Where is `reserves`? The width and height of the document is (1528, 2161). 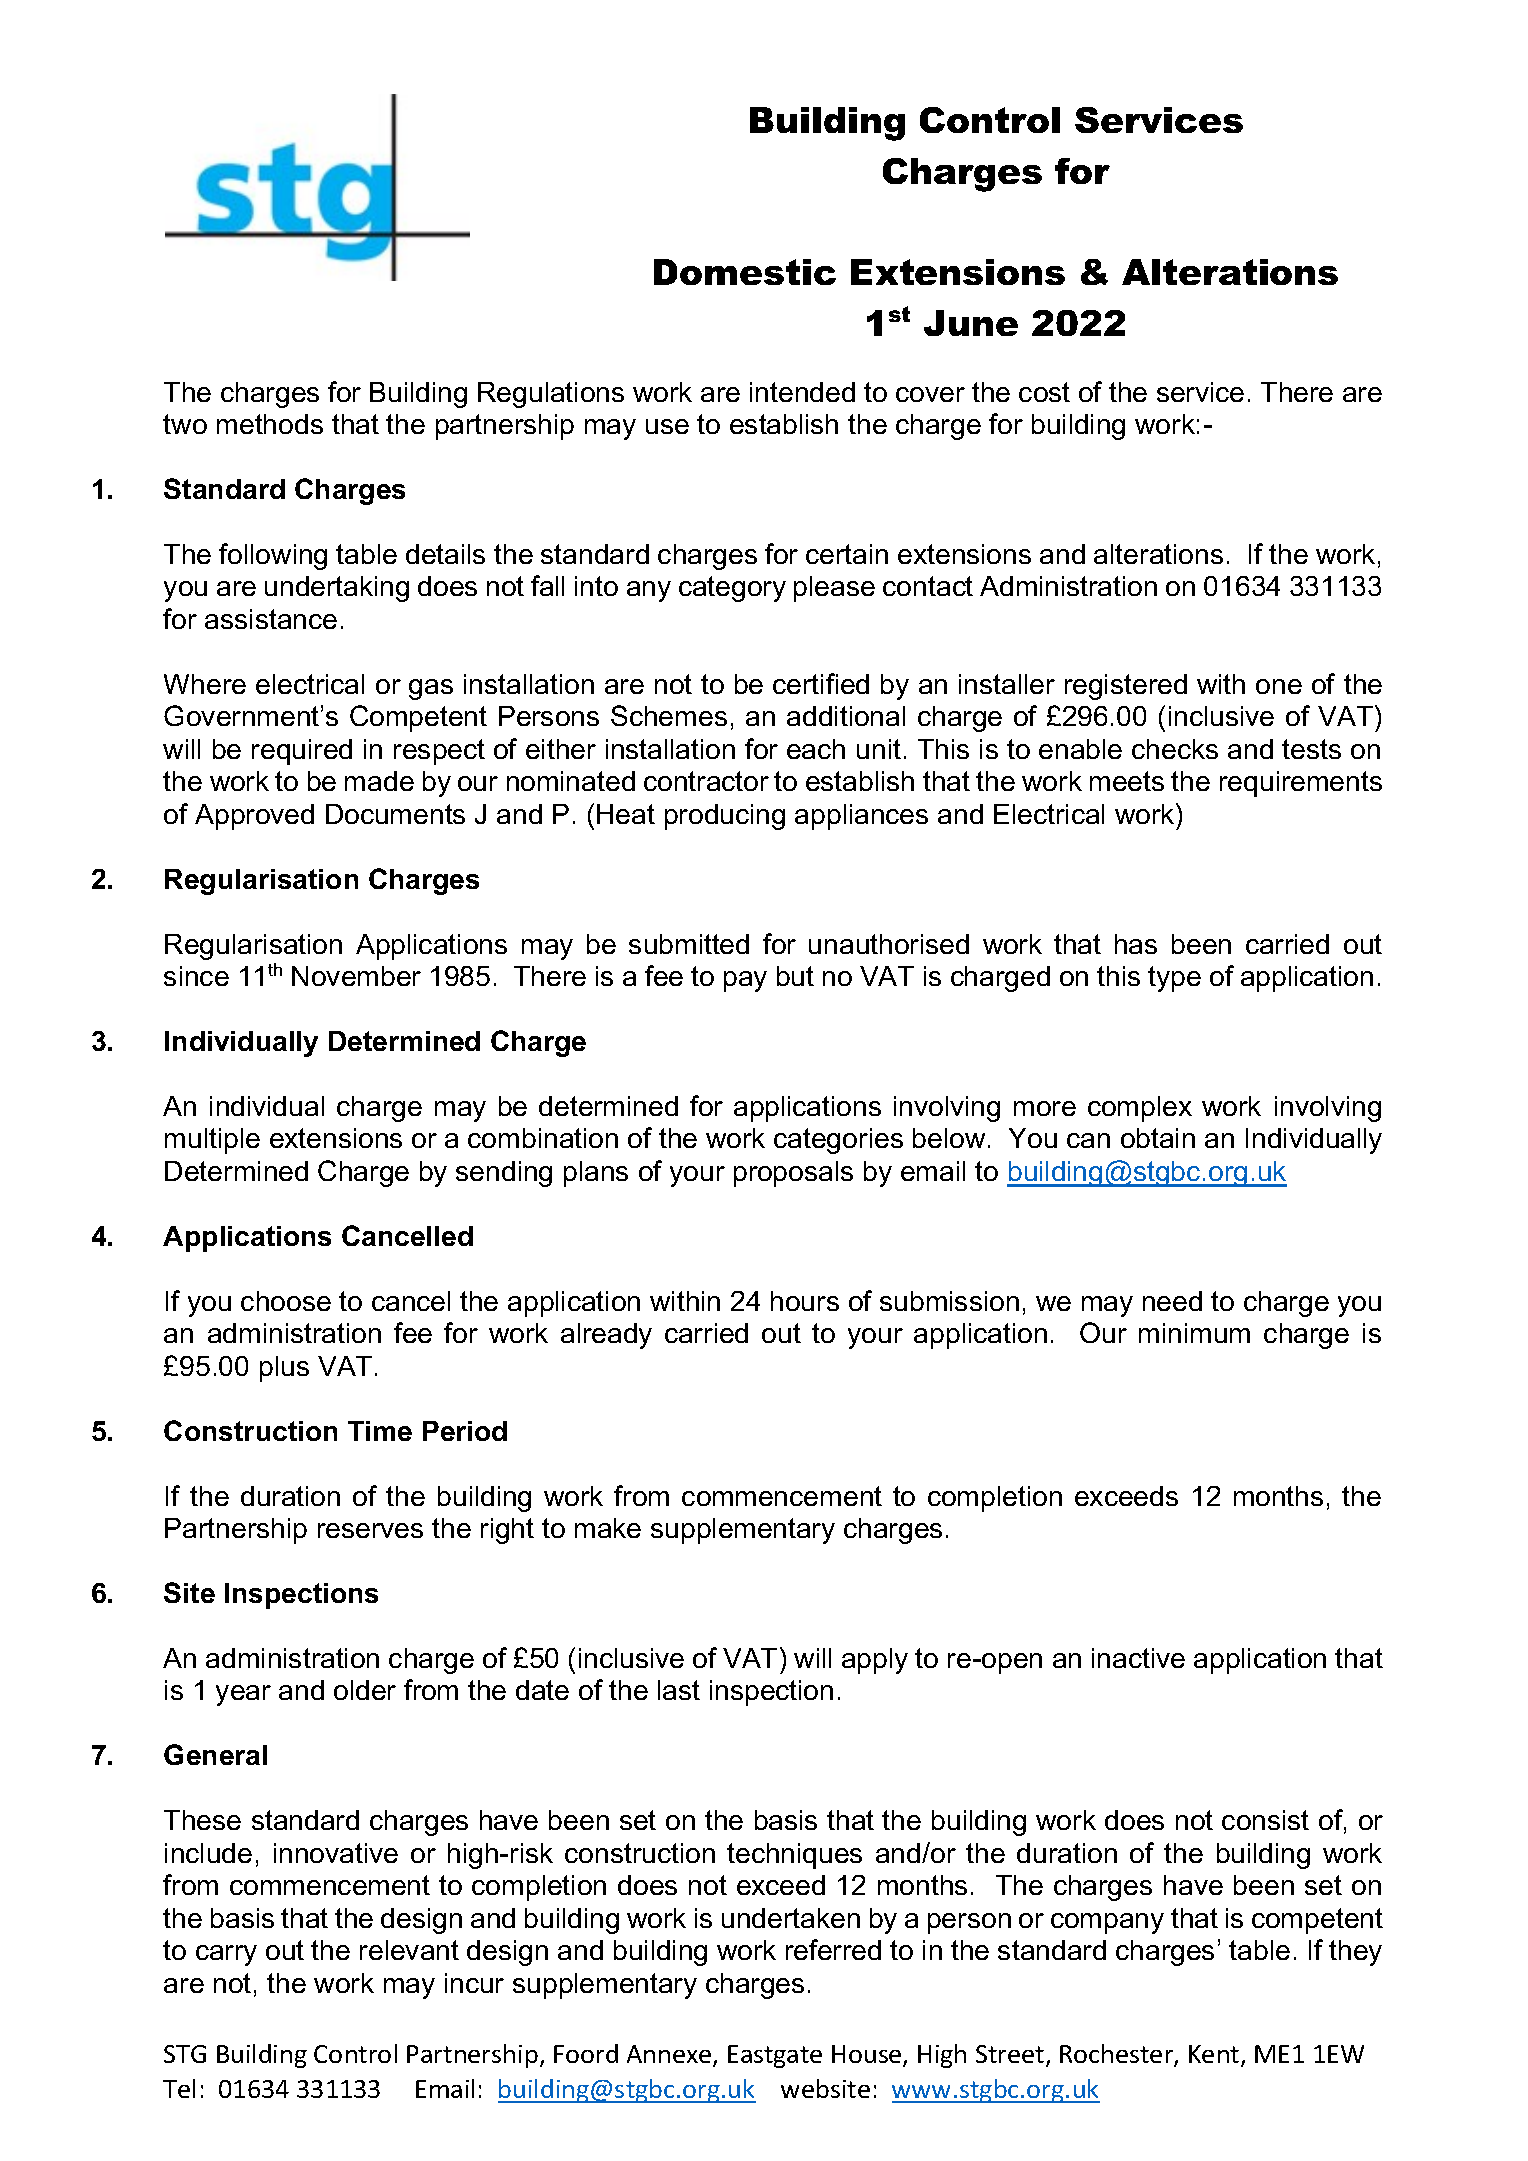
reserves is located at coordinates (370, 1530).
